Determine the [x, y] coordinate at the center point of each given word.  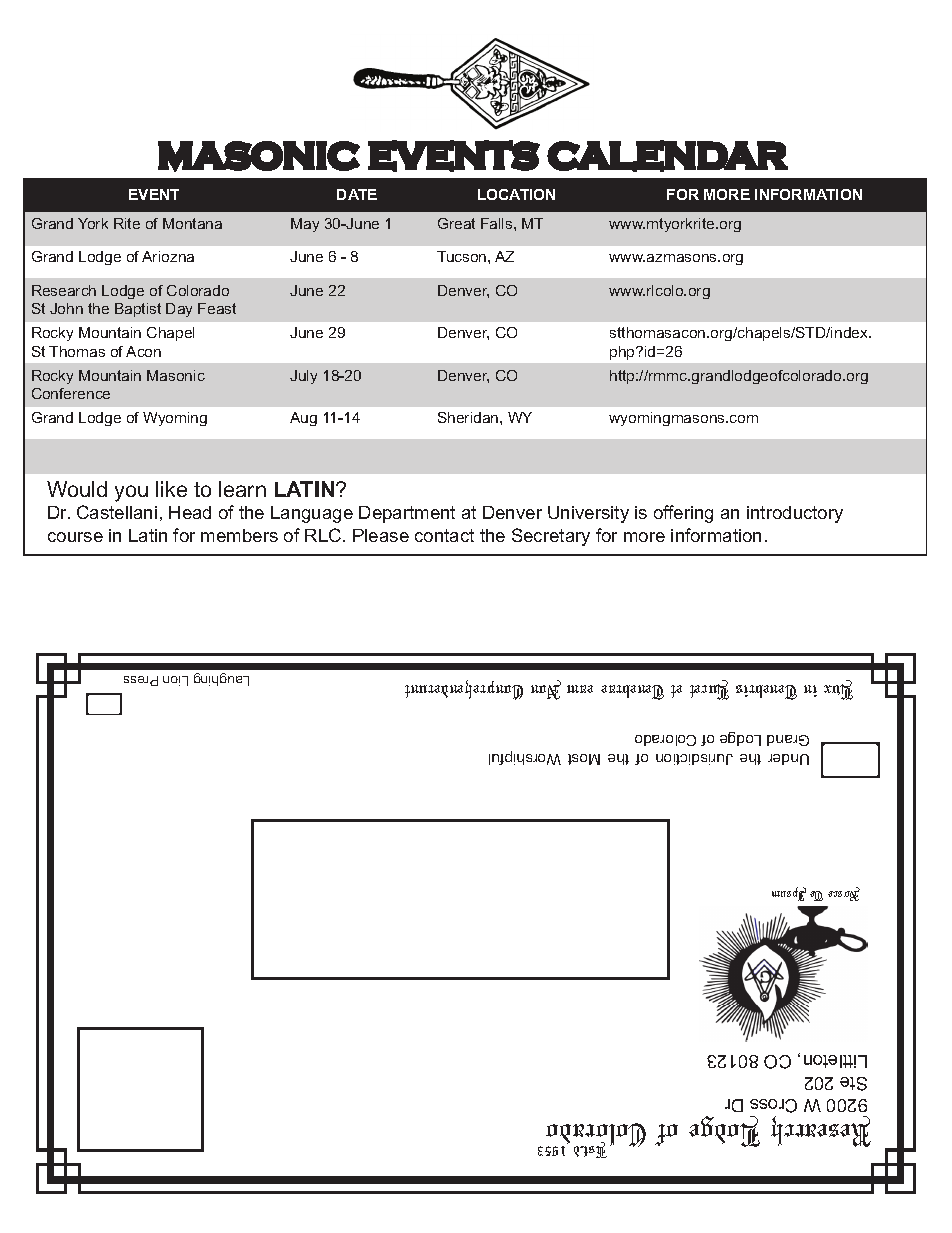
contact [444, 535]
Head [190, 512]
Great [456, 223]
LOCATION [516, 194]
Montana [192, 223]
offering [683, 514]
